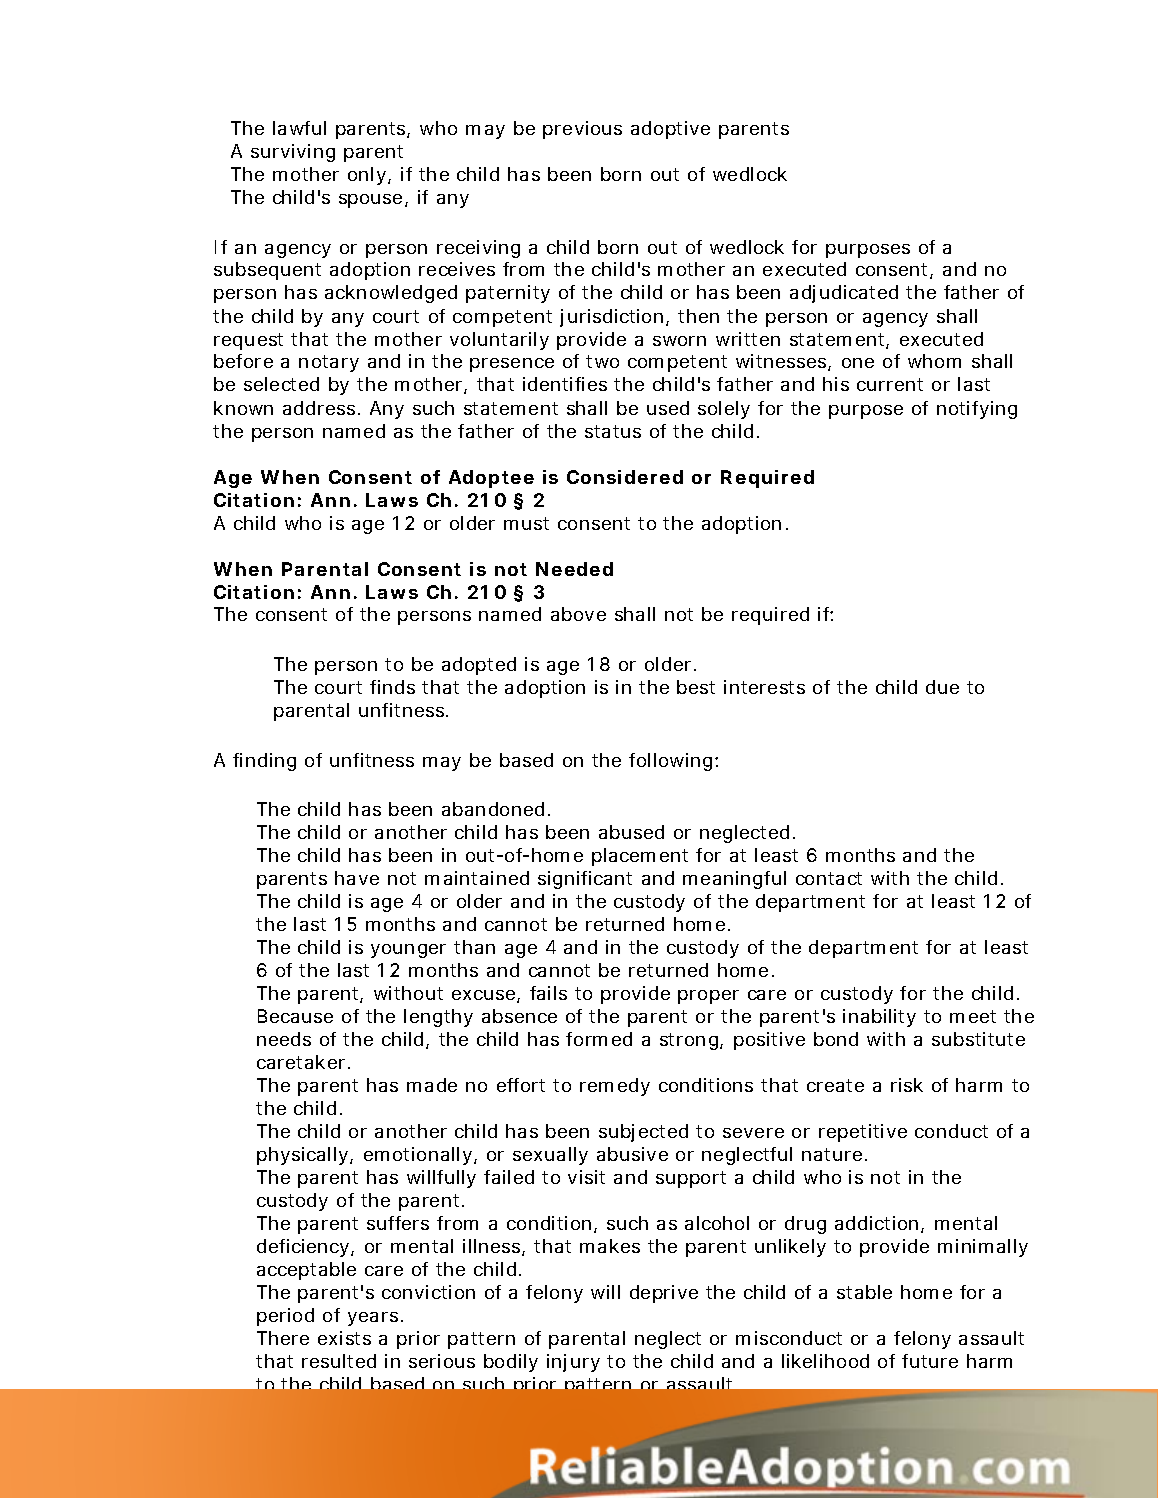 The height and width of the screenshot is (1498, 1158). I want to click on exists, so click(344, 1338).
